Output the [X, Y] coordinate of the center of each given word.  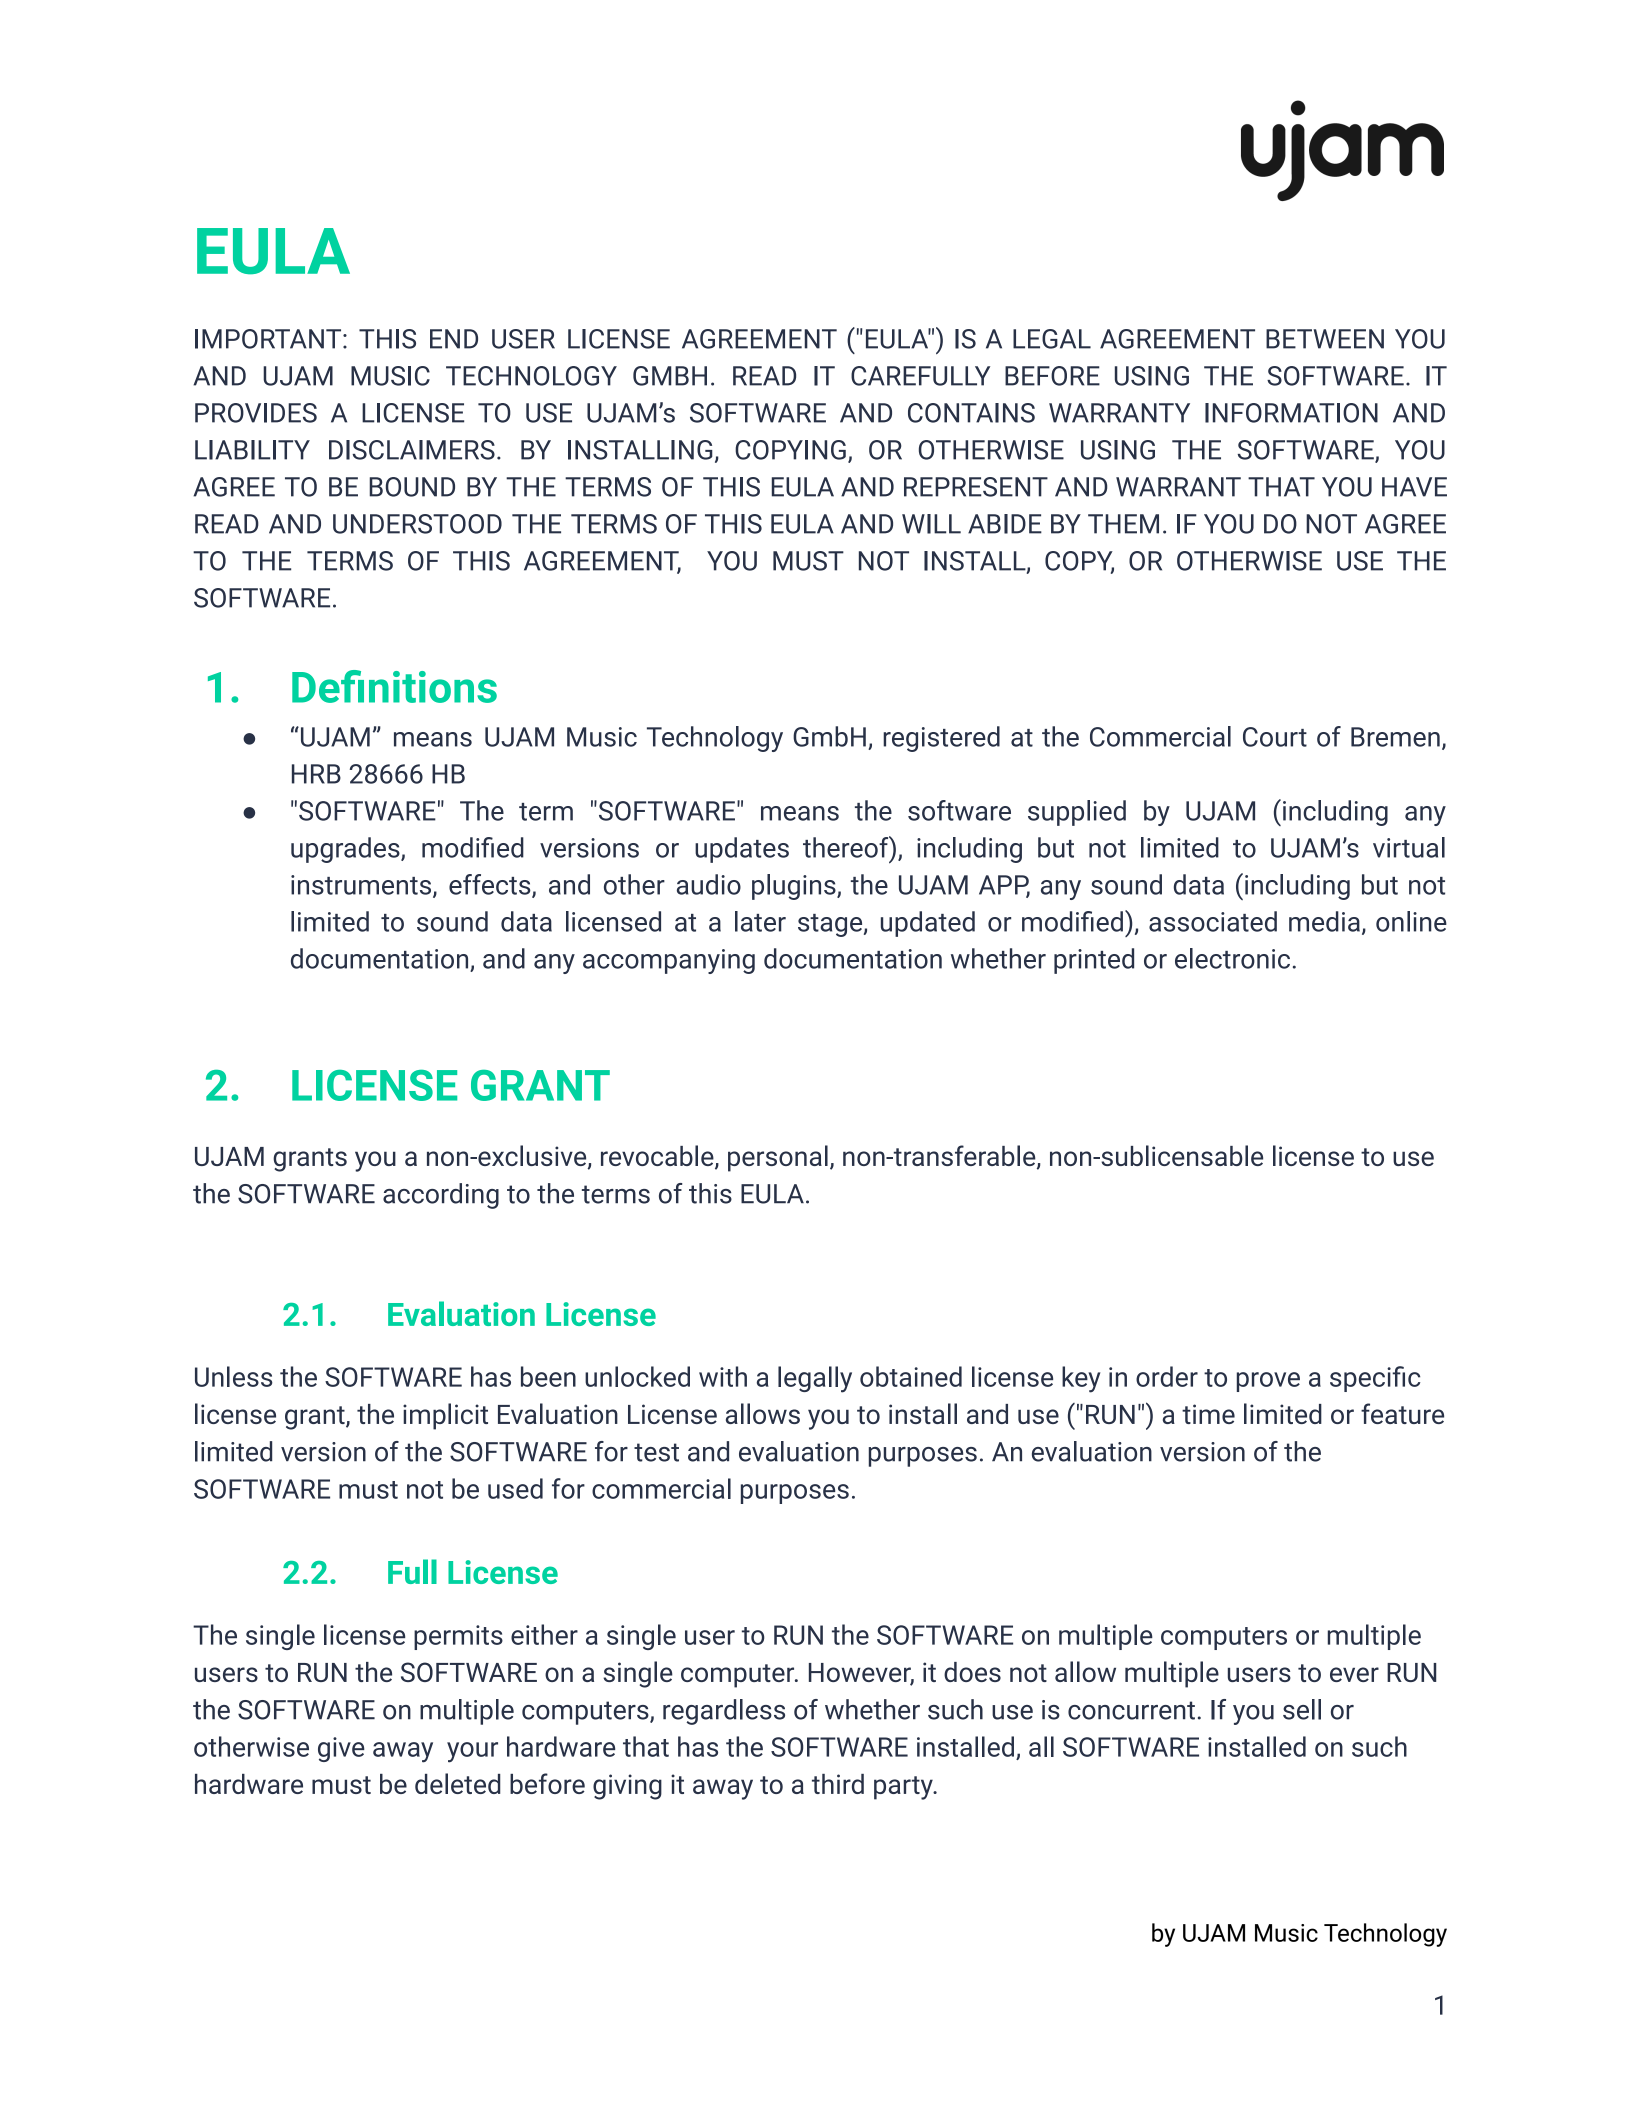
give [341, 1749]
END [454, 339]
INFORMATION [1291, 413]
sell [1302, 1709]
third [838, 1784]
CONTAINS [971, 413]
